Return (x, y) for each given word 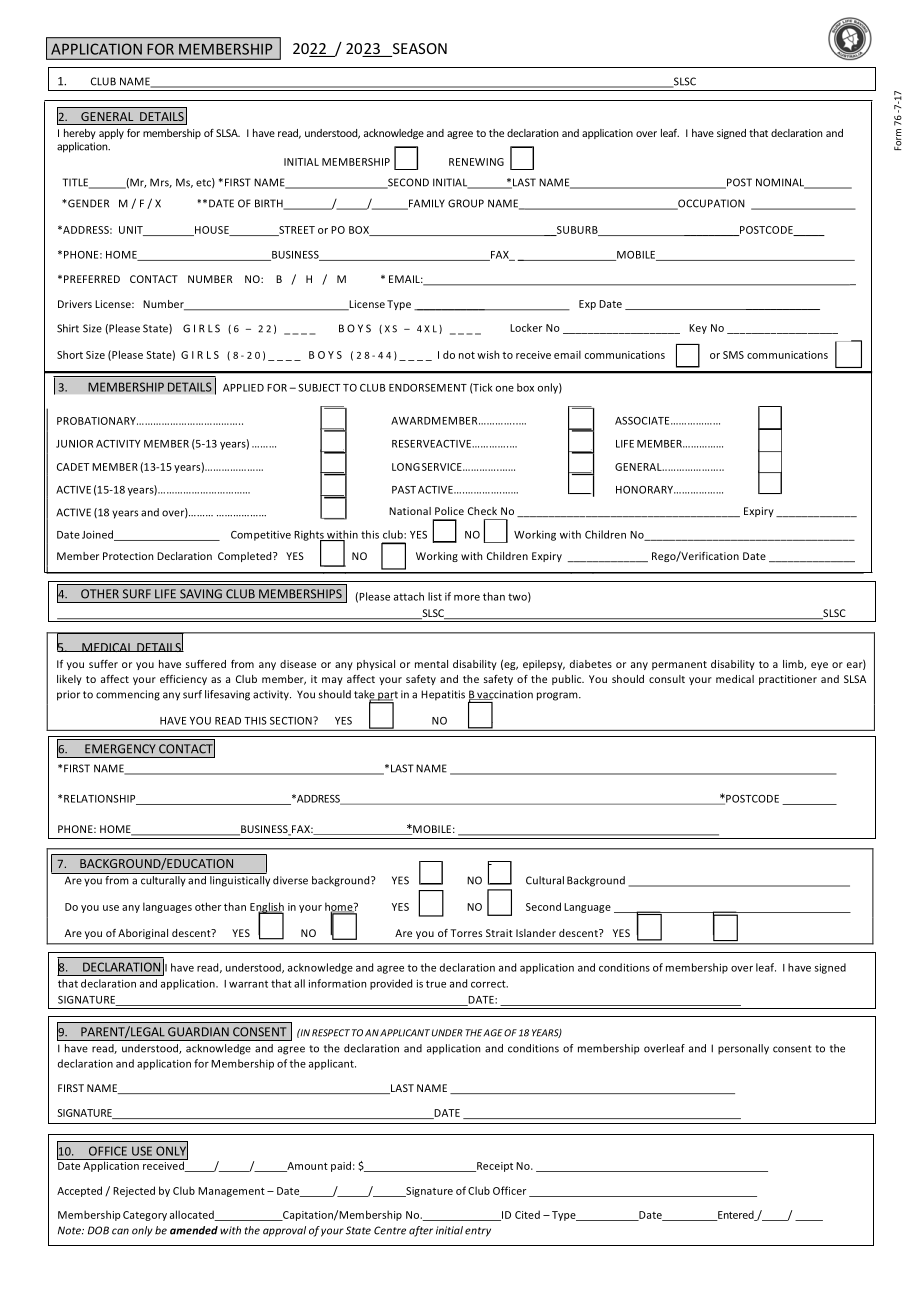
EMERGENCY (120, 749)
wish (488, 354)
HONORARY (646, 490)
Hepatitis (443, 695)
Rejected (134, 1191)
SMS (733, 355)
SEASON (418, 50)
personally (743, 1049)
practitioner (788, 680)
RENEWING (476, 162)
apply (111, 134)
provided (391, 984)
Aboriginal (143, 934)
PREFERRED (92, 279)
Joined (99, 535)
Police (449, 511)
